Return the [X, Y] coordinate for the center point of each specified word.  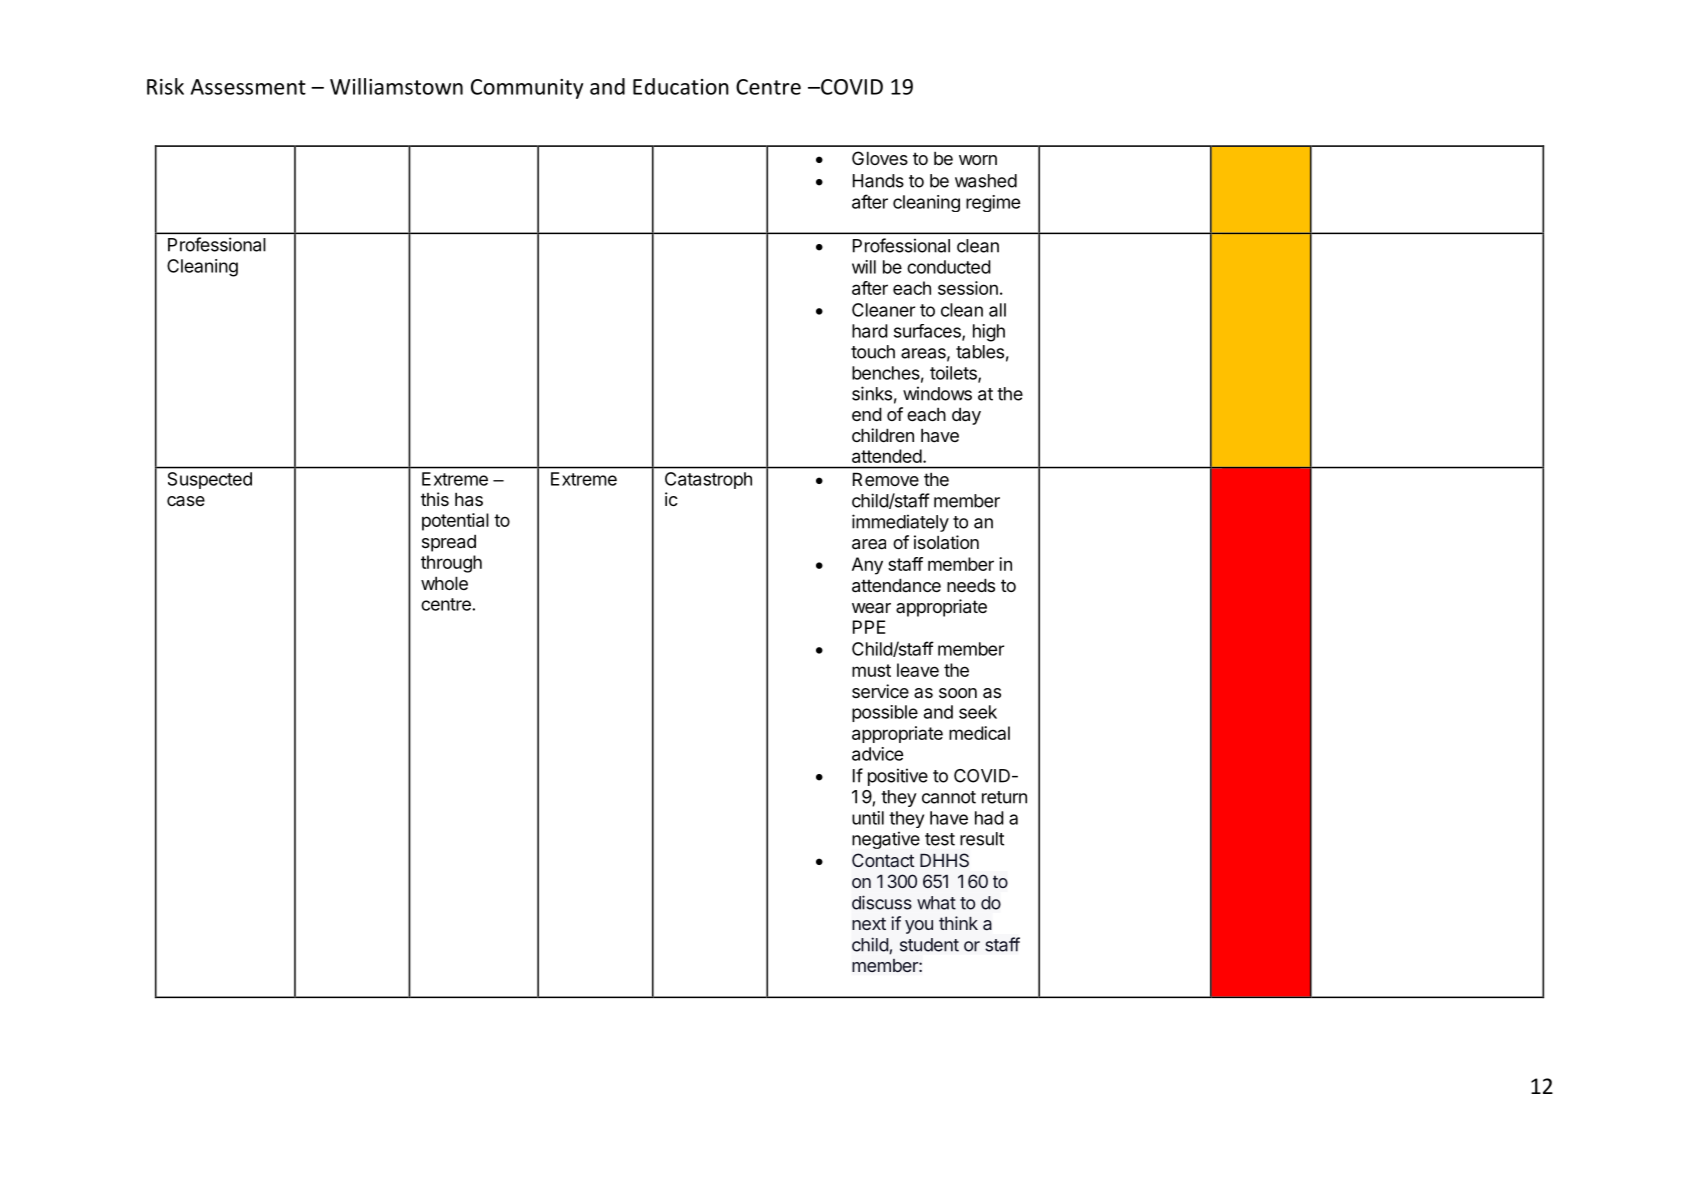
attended [887, 456]
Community [527, 89]
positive [898, 777]
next [869, 923]
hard [870, 331]
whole [444, 583]
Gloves [880, 158]
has [469, 499]
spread [449, 543]
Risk [165, 86]
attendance [896, 585]
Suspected [210, 480]
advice [877, 754]
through [451, 564]
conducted [949, 267]
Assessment [248, 87]
